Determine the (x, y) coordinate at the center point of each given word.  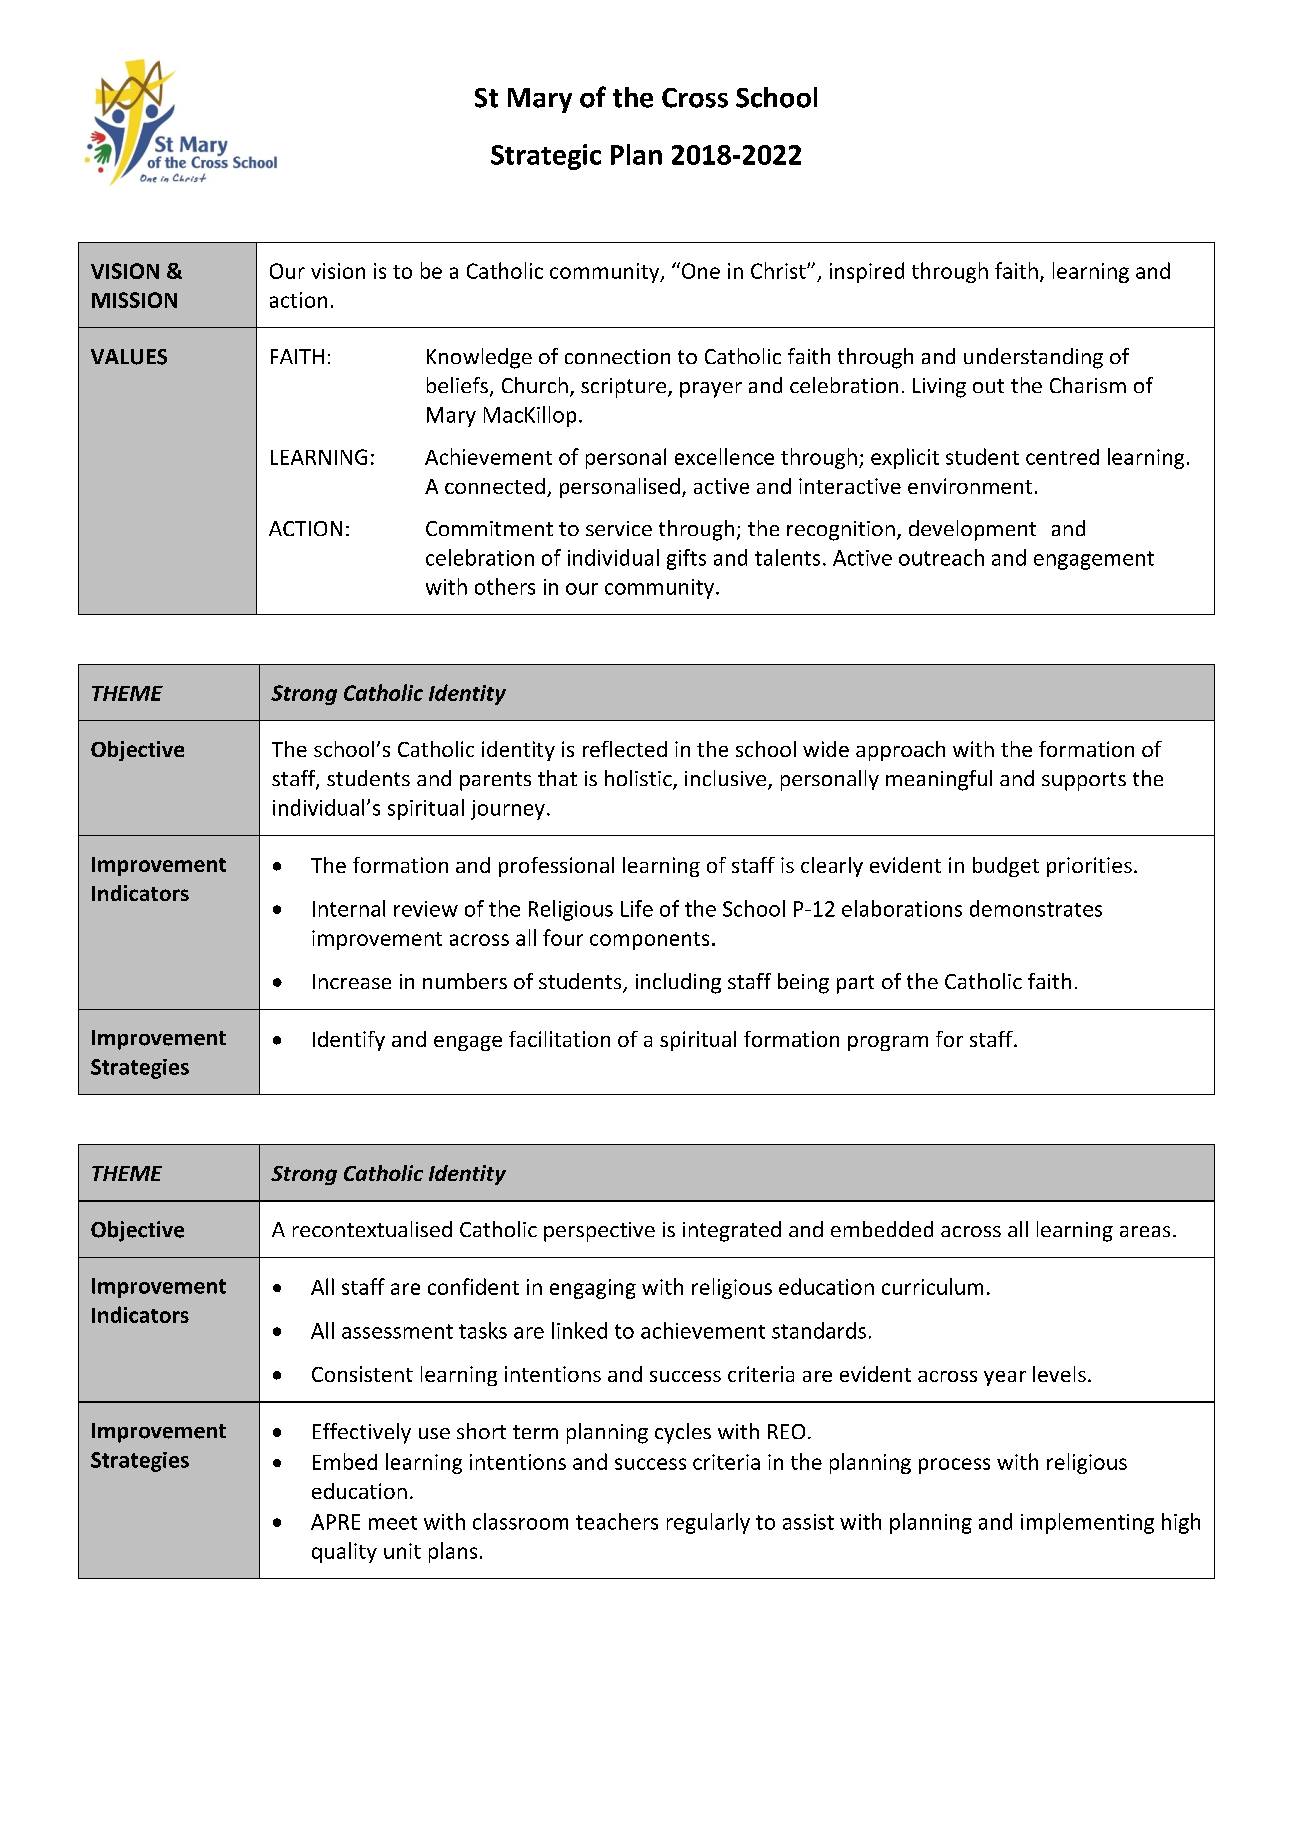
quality (344, 1552)
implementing (1087, 1523)
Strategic (546, 157)
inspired (867, 272)
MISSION (134, 300)
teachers (617, 1521)
